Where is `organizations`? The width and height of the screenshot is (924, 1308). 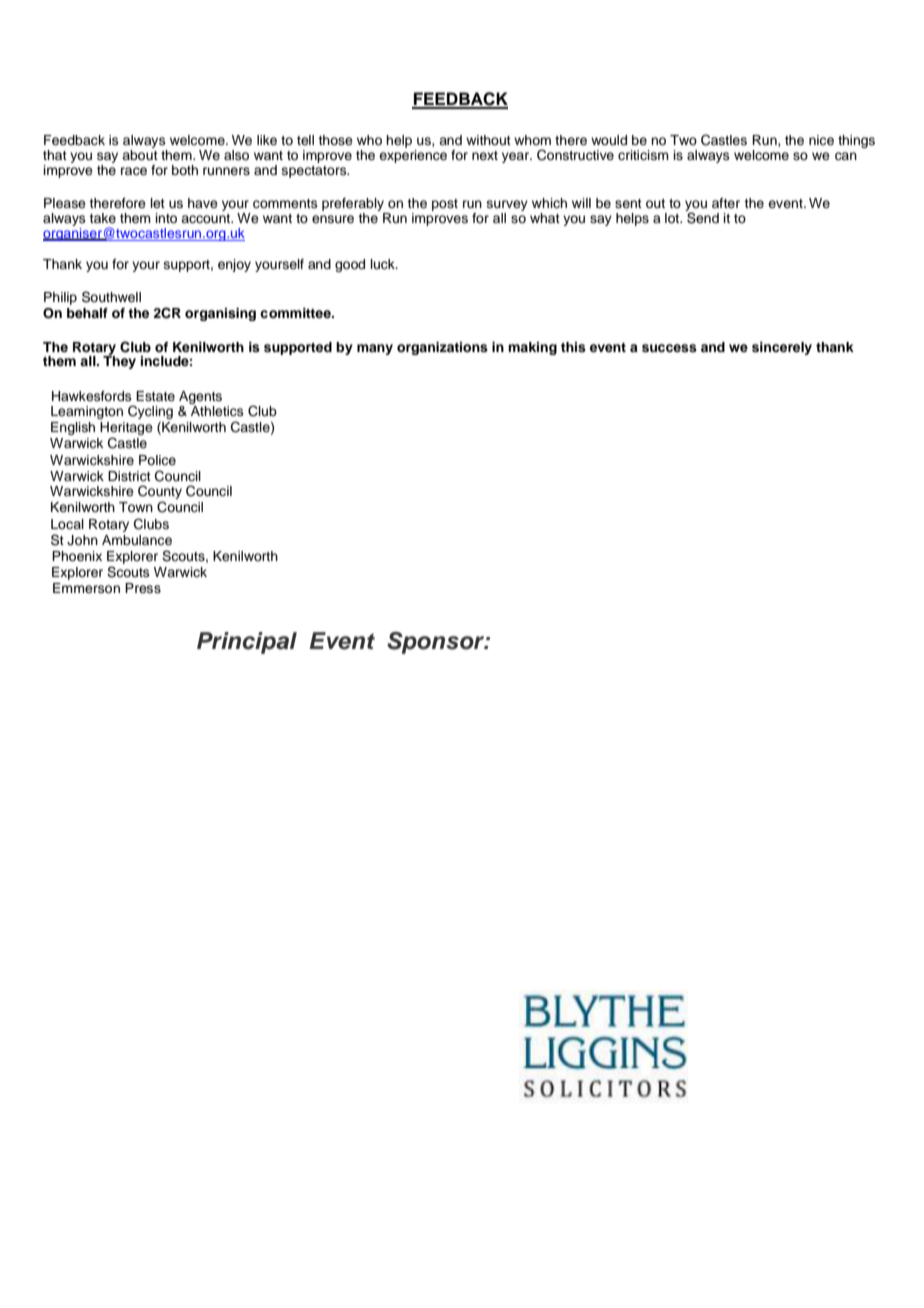 organizations is located at coordinates (442, 348).
